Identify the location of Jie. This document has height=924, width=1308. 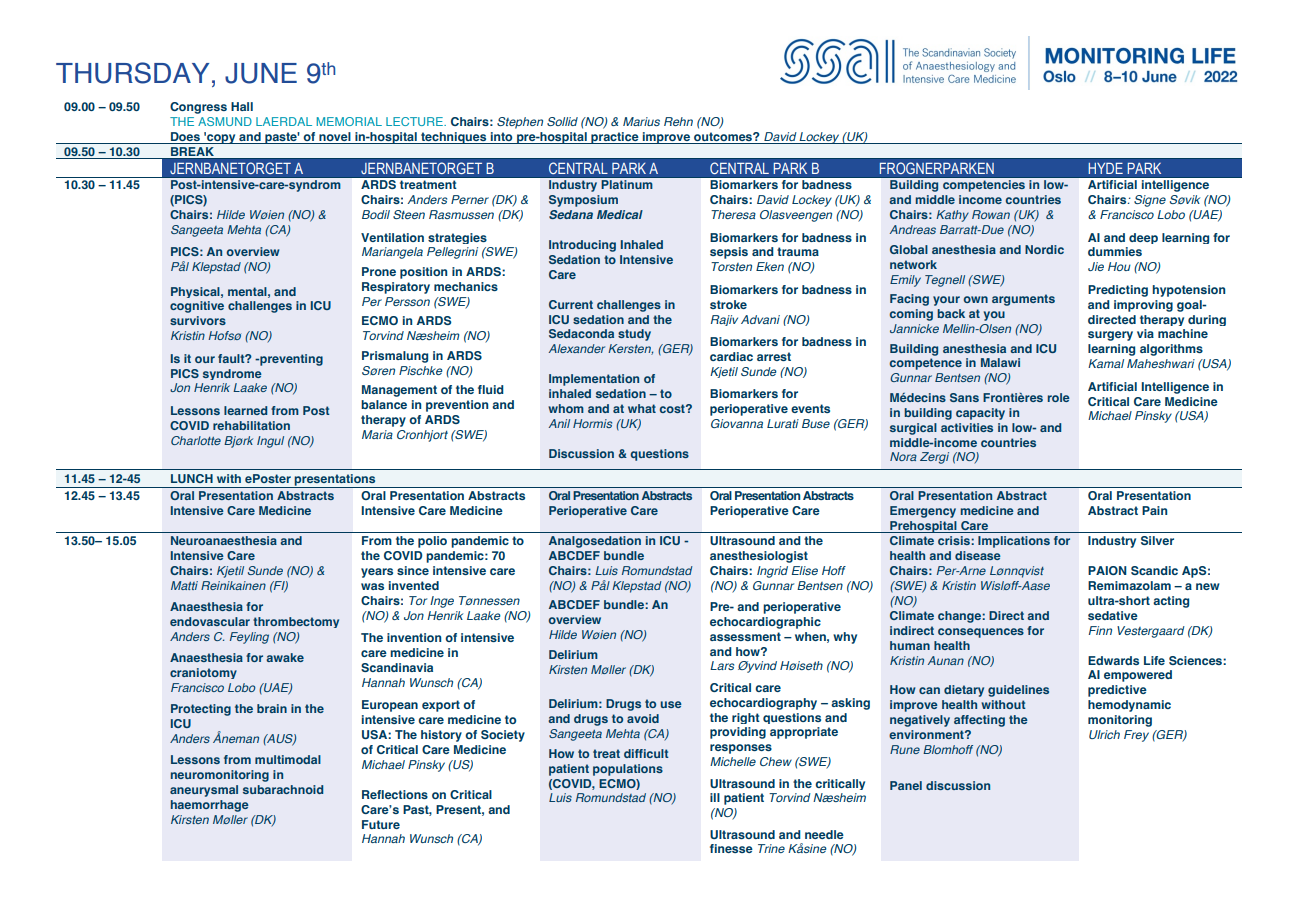
(1096, 266).
